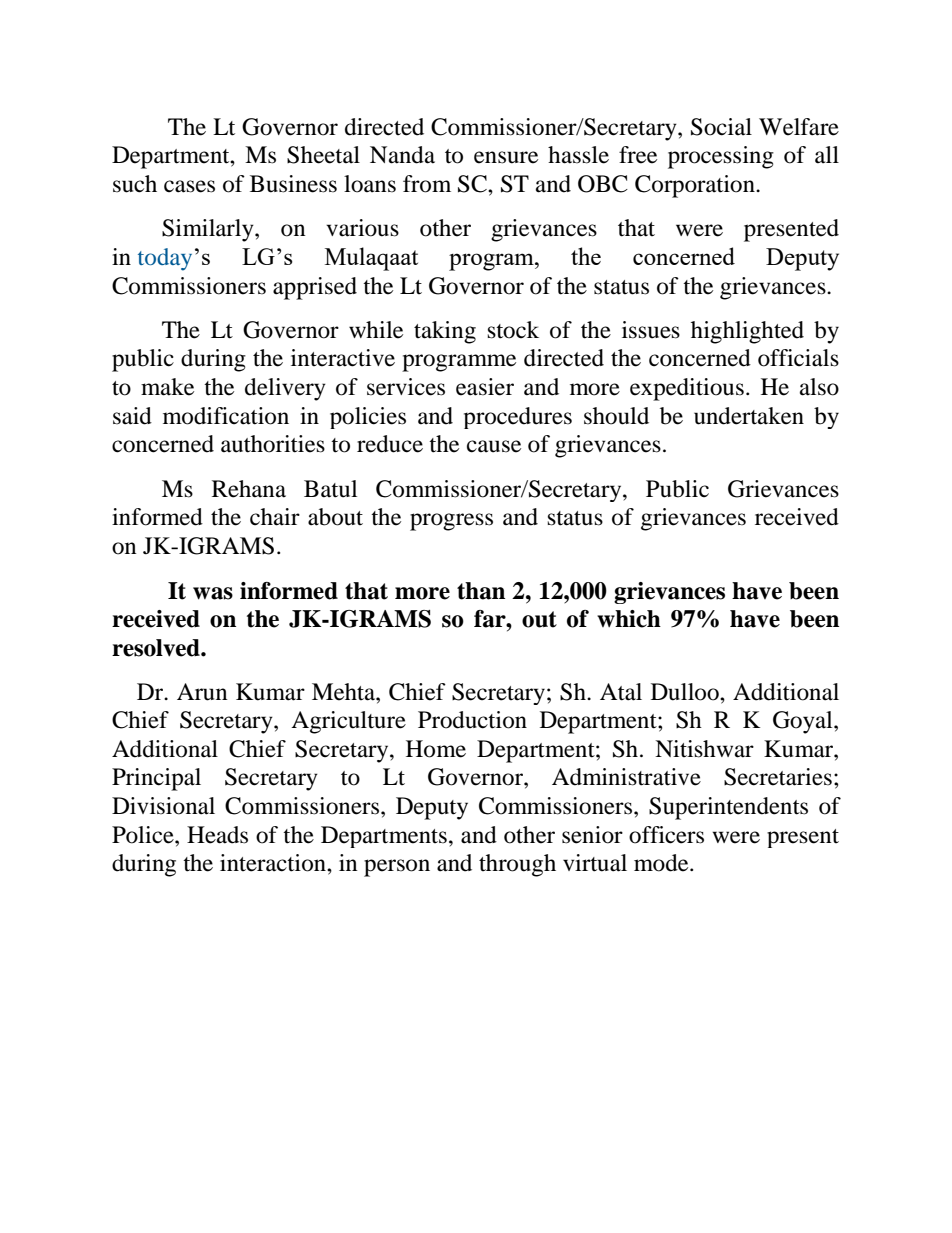 The image size is (952, 1233). Describe the element at coordinates (728, 808) in the screenshot. I see `Superintendents` at that location.
